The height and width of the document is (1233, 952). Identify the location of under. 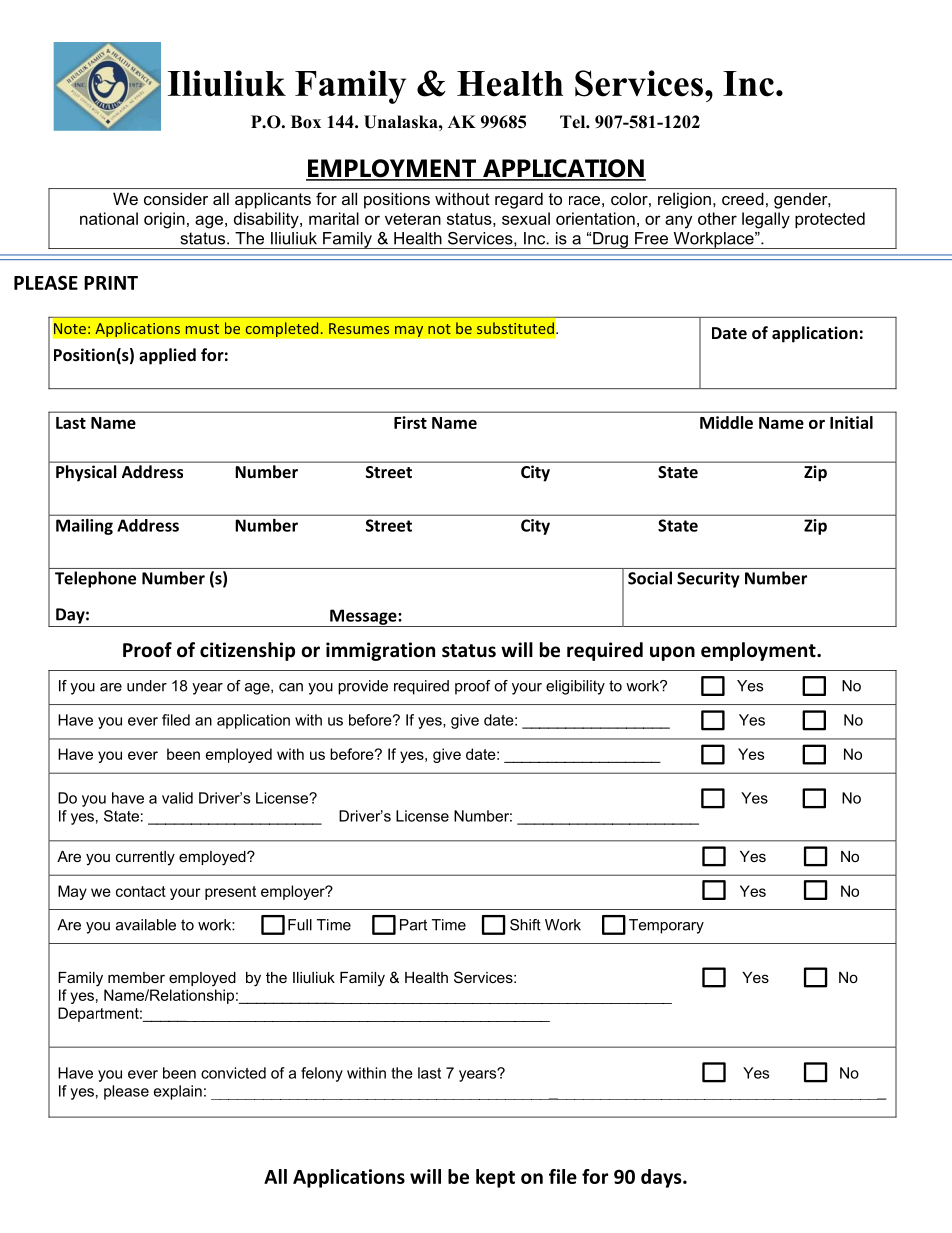
(147, 686).
